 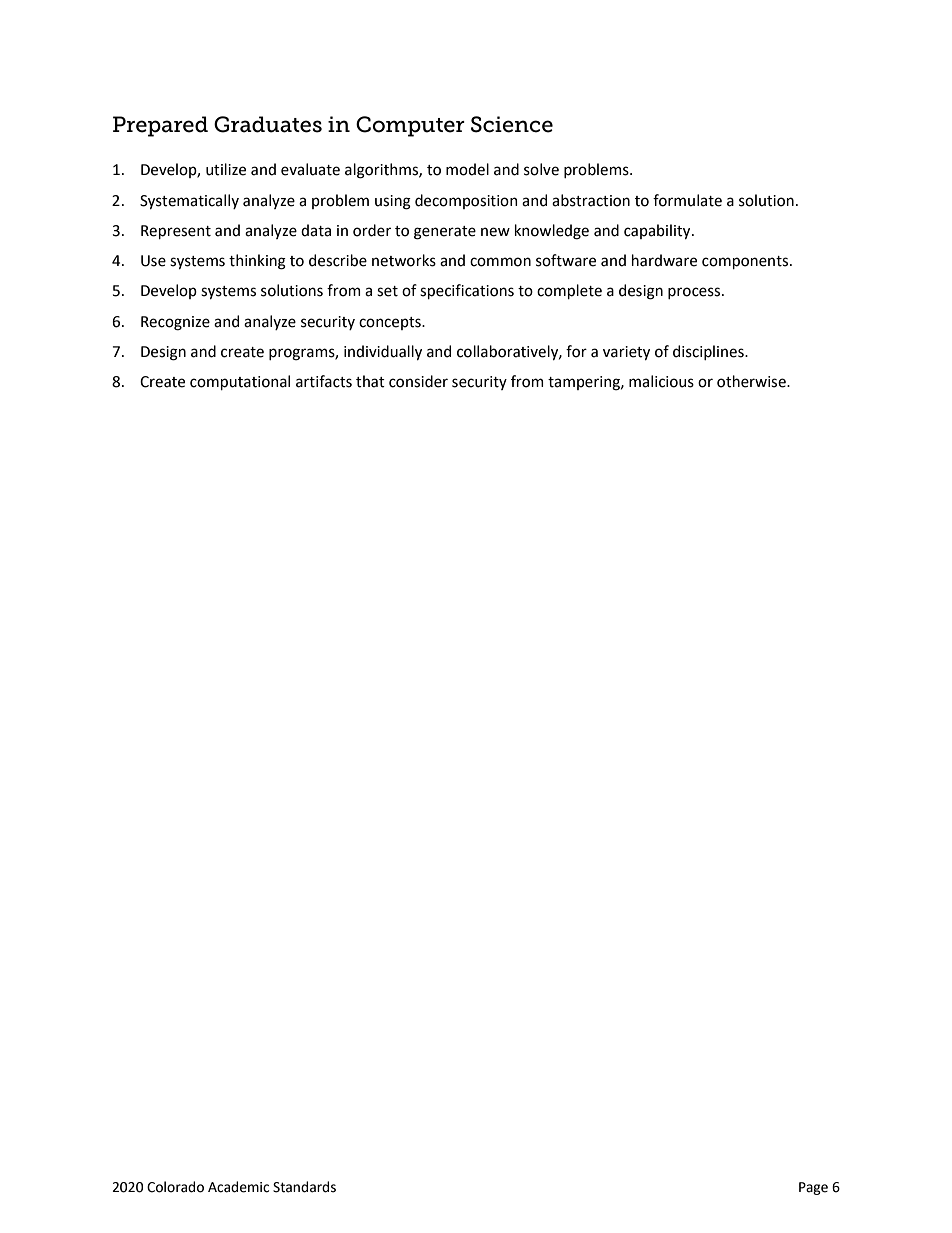 I want to click on model, so click(x=467, y=169).
